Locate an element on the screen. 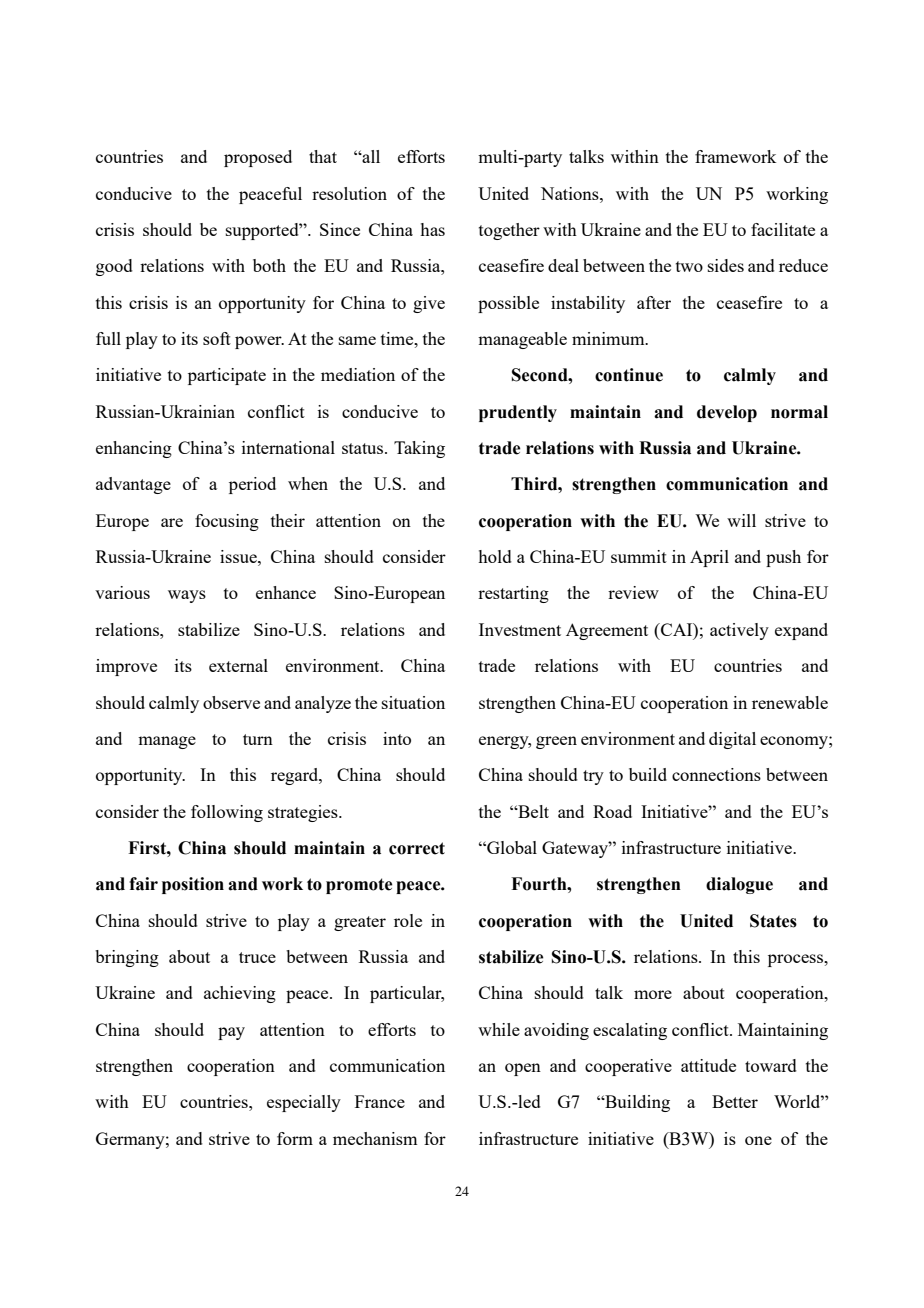 Image resolution: width=924 pixels, height=1308 pixels. following is located at coordinates (227, 813).
